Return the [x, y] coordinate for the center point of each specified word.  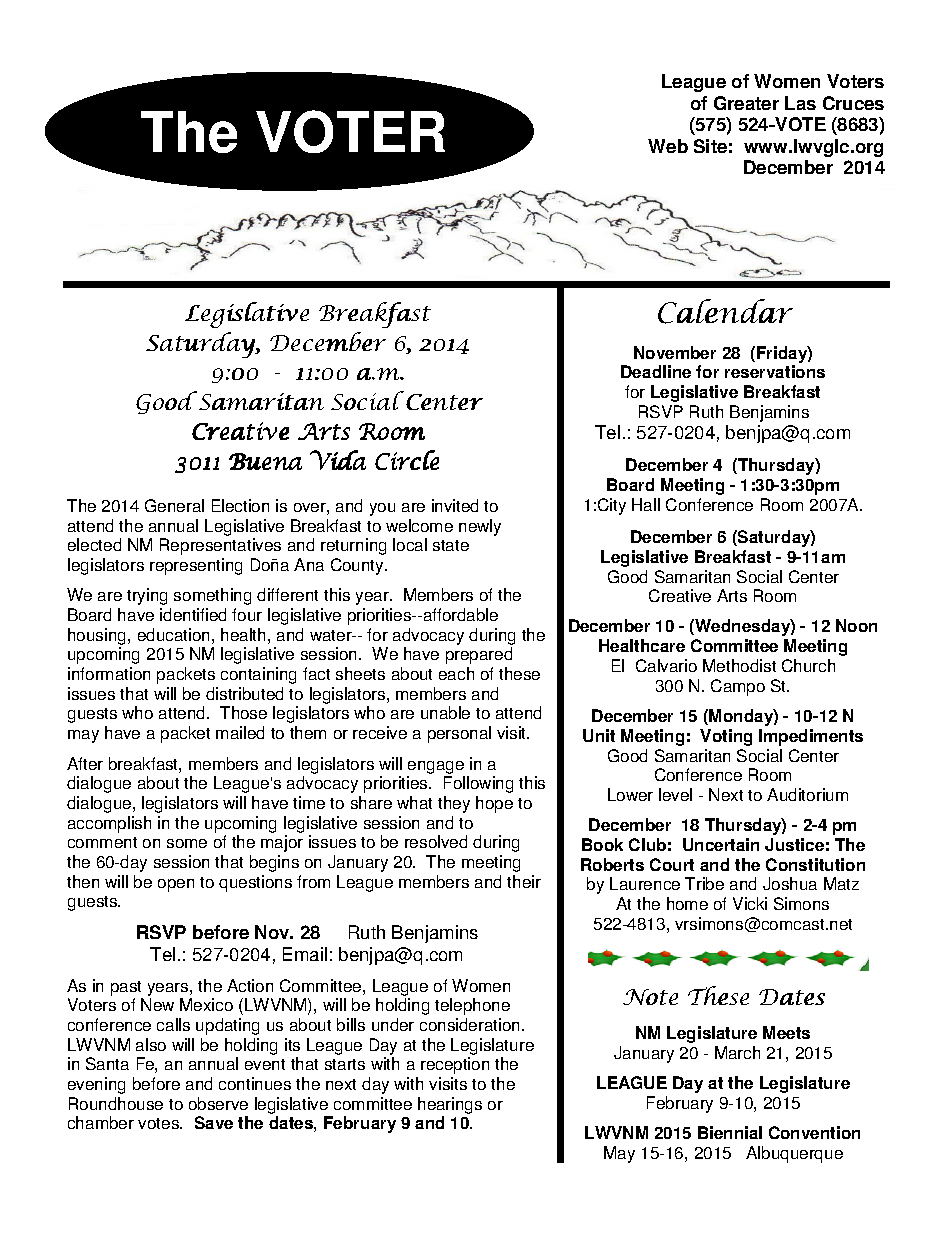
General [174, 505]
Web [668, 146]
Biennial [730, 1132]
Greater [746, 103]
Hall [646, 504]
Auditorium [807, 794]
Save [214, 1122]
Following [478, 784]
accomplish [109, 824]
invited [455, 505]
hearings [450, 1105]
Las [800, 103]
